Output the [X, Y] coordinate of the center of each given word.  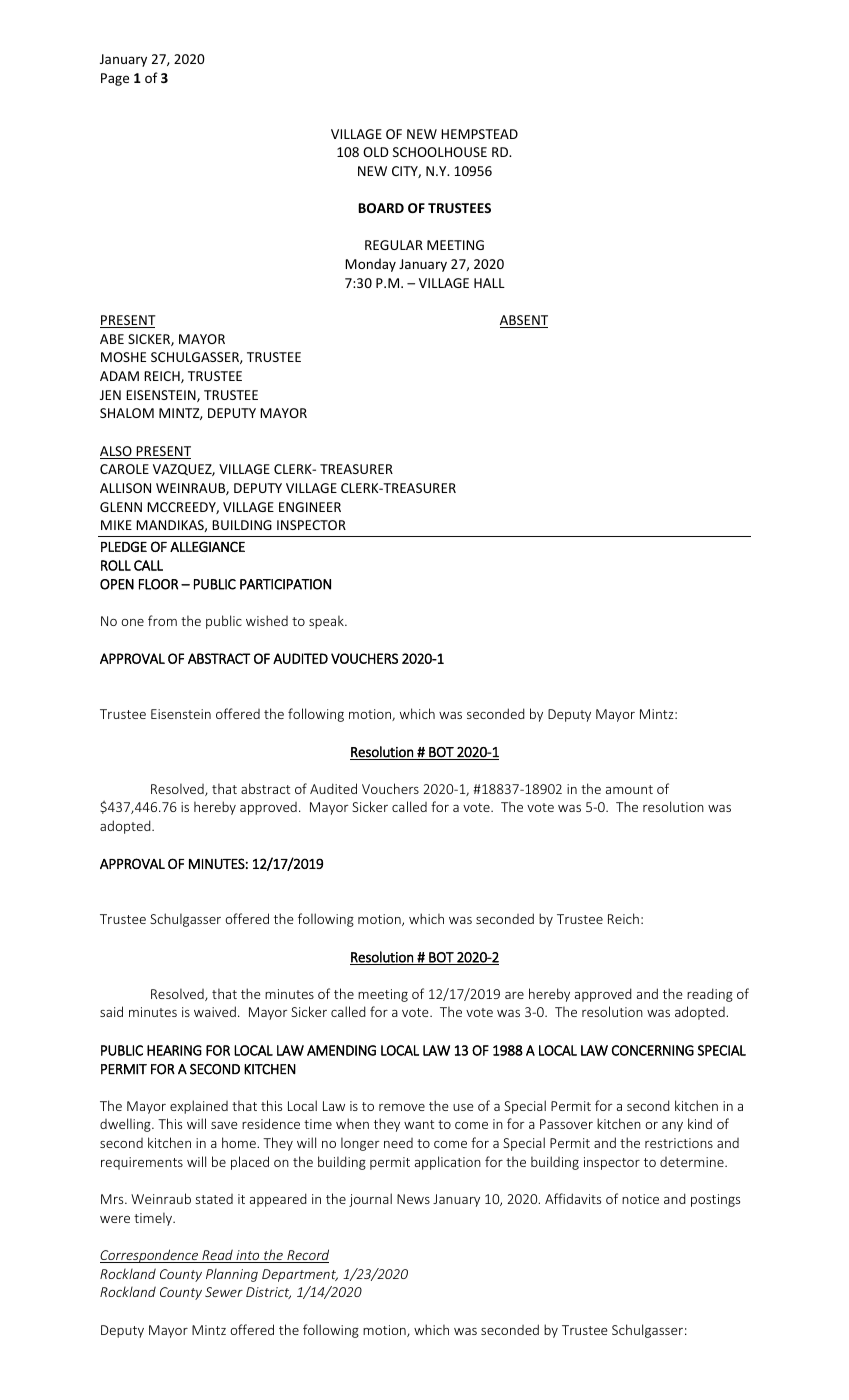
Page [115, 79]
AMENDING [341, 1050]
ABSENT [524, 321]
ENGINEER [310, 507]
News [413, 1199]
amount [629, 789]
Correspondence [150, 1256]
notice [640, 1199]
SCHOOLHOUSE [440, 152]
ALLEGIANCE [207, 546]
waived [215, 1011]
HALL [489, 283]
